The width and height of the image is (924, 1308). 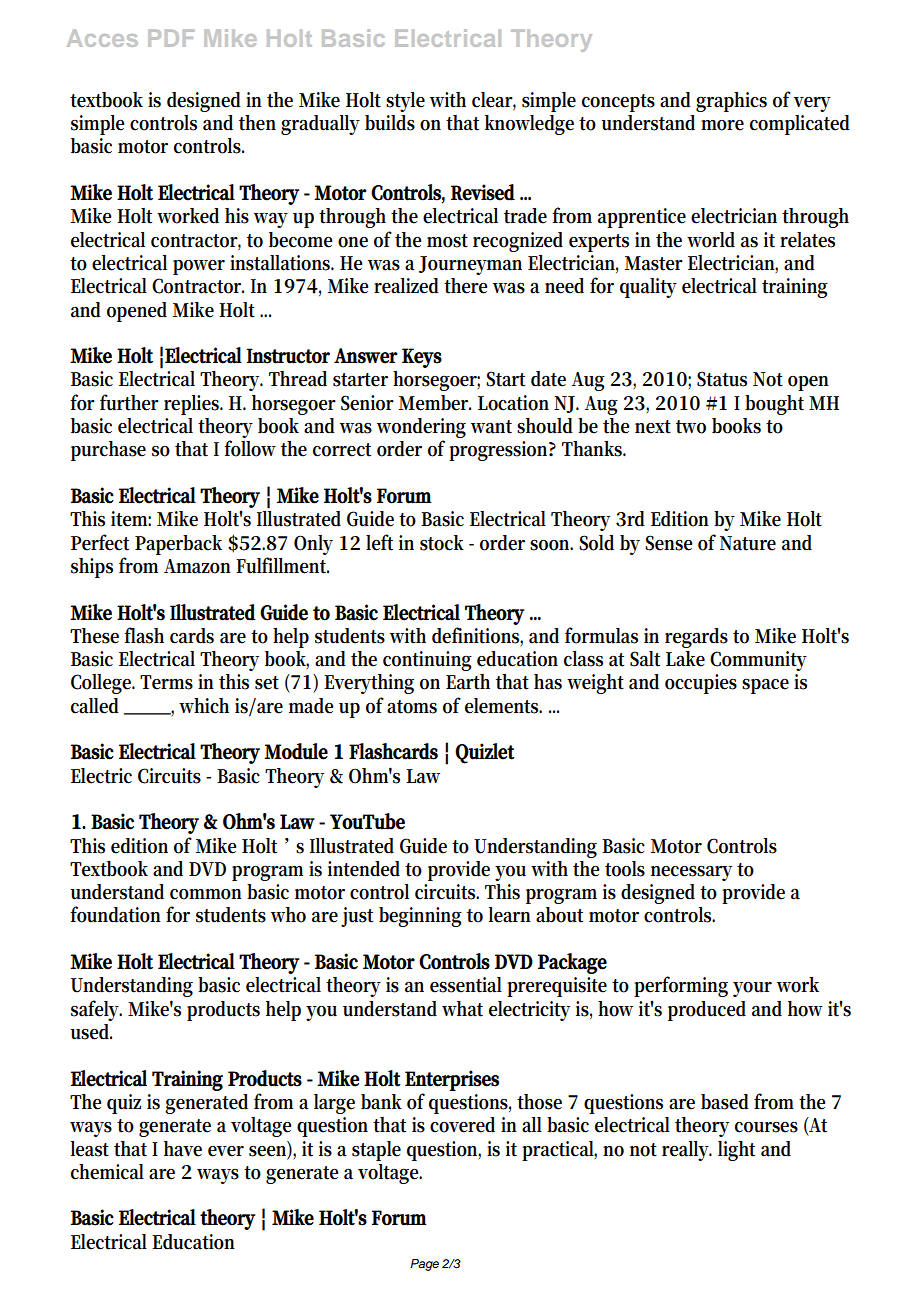 What do you see at coordinates (166, 682) in the image?
I see `Terms` at bounding box center [166, 682].
